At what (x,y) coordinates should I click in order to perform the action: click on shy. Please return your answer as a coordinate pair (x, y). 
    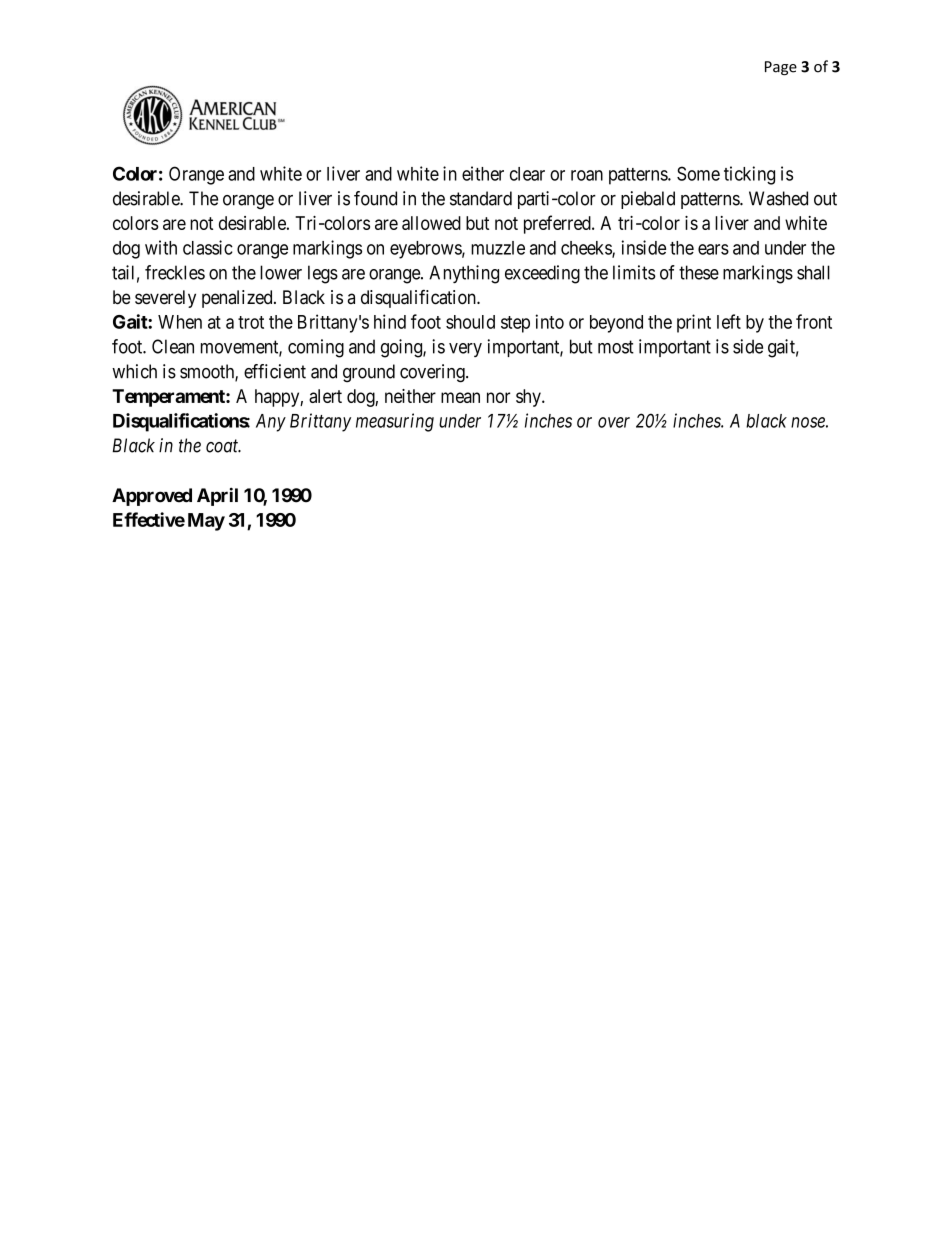
    Looking at the image, I should click on (529, 398).
